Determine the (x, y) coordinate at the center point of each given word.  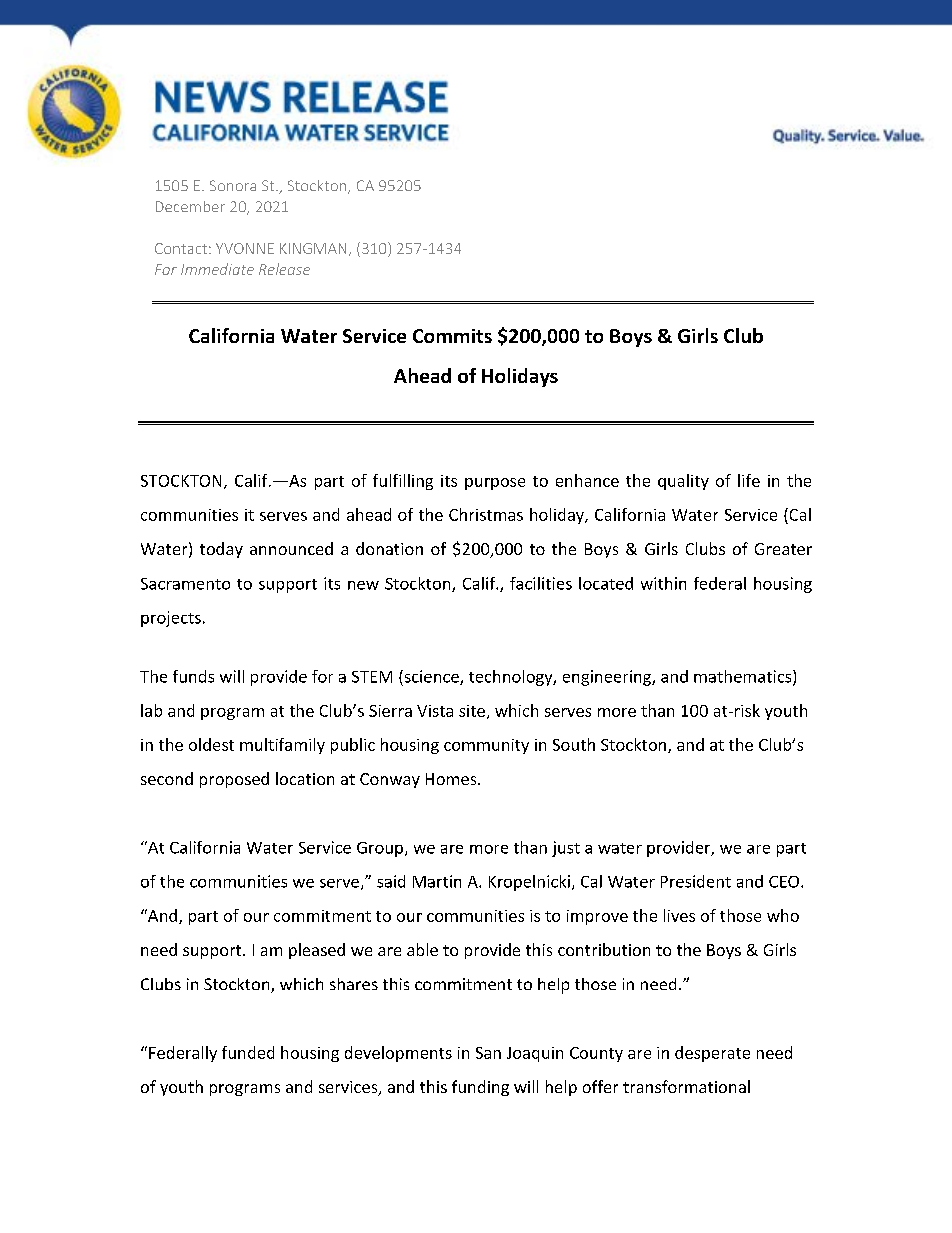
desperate (712, 1054)
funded (248, 1052)
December (190, 206)
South (574, 744)
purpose (495, 484)
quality (683, 482)
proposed (234, 780)
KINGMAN (313, 248)
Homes (452, 779)
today (221, 550)
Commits (452, 336)
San (488, 1053)
